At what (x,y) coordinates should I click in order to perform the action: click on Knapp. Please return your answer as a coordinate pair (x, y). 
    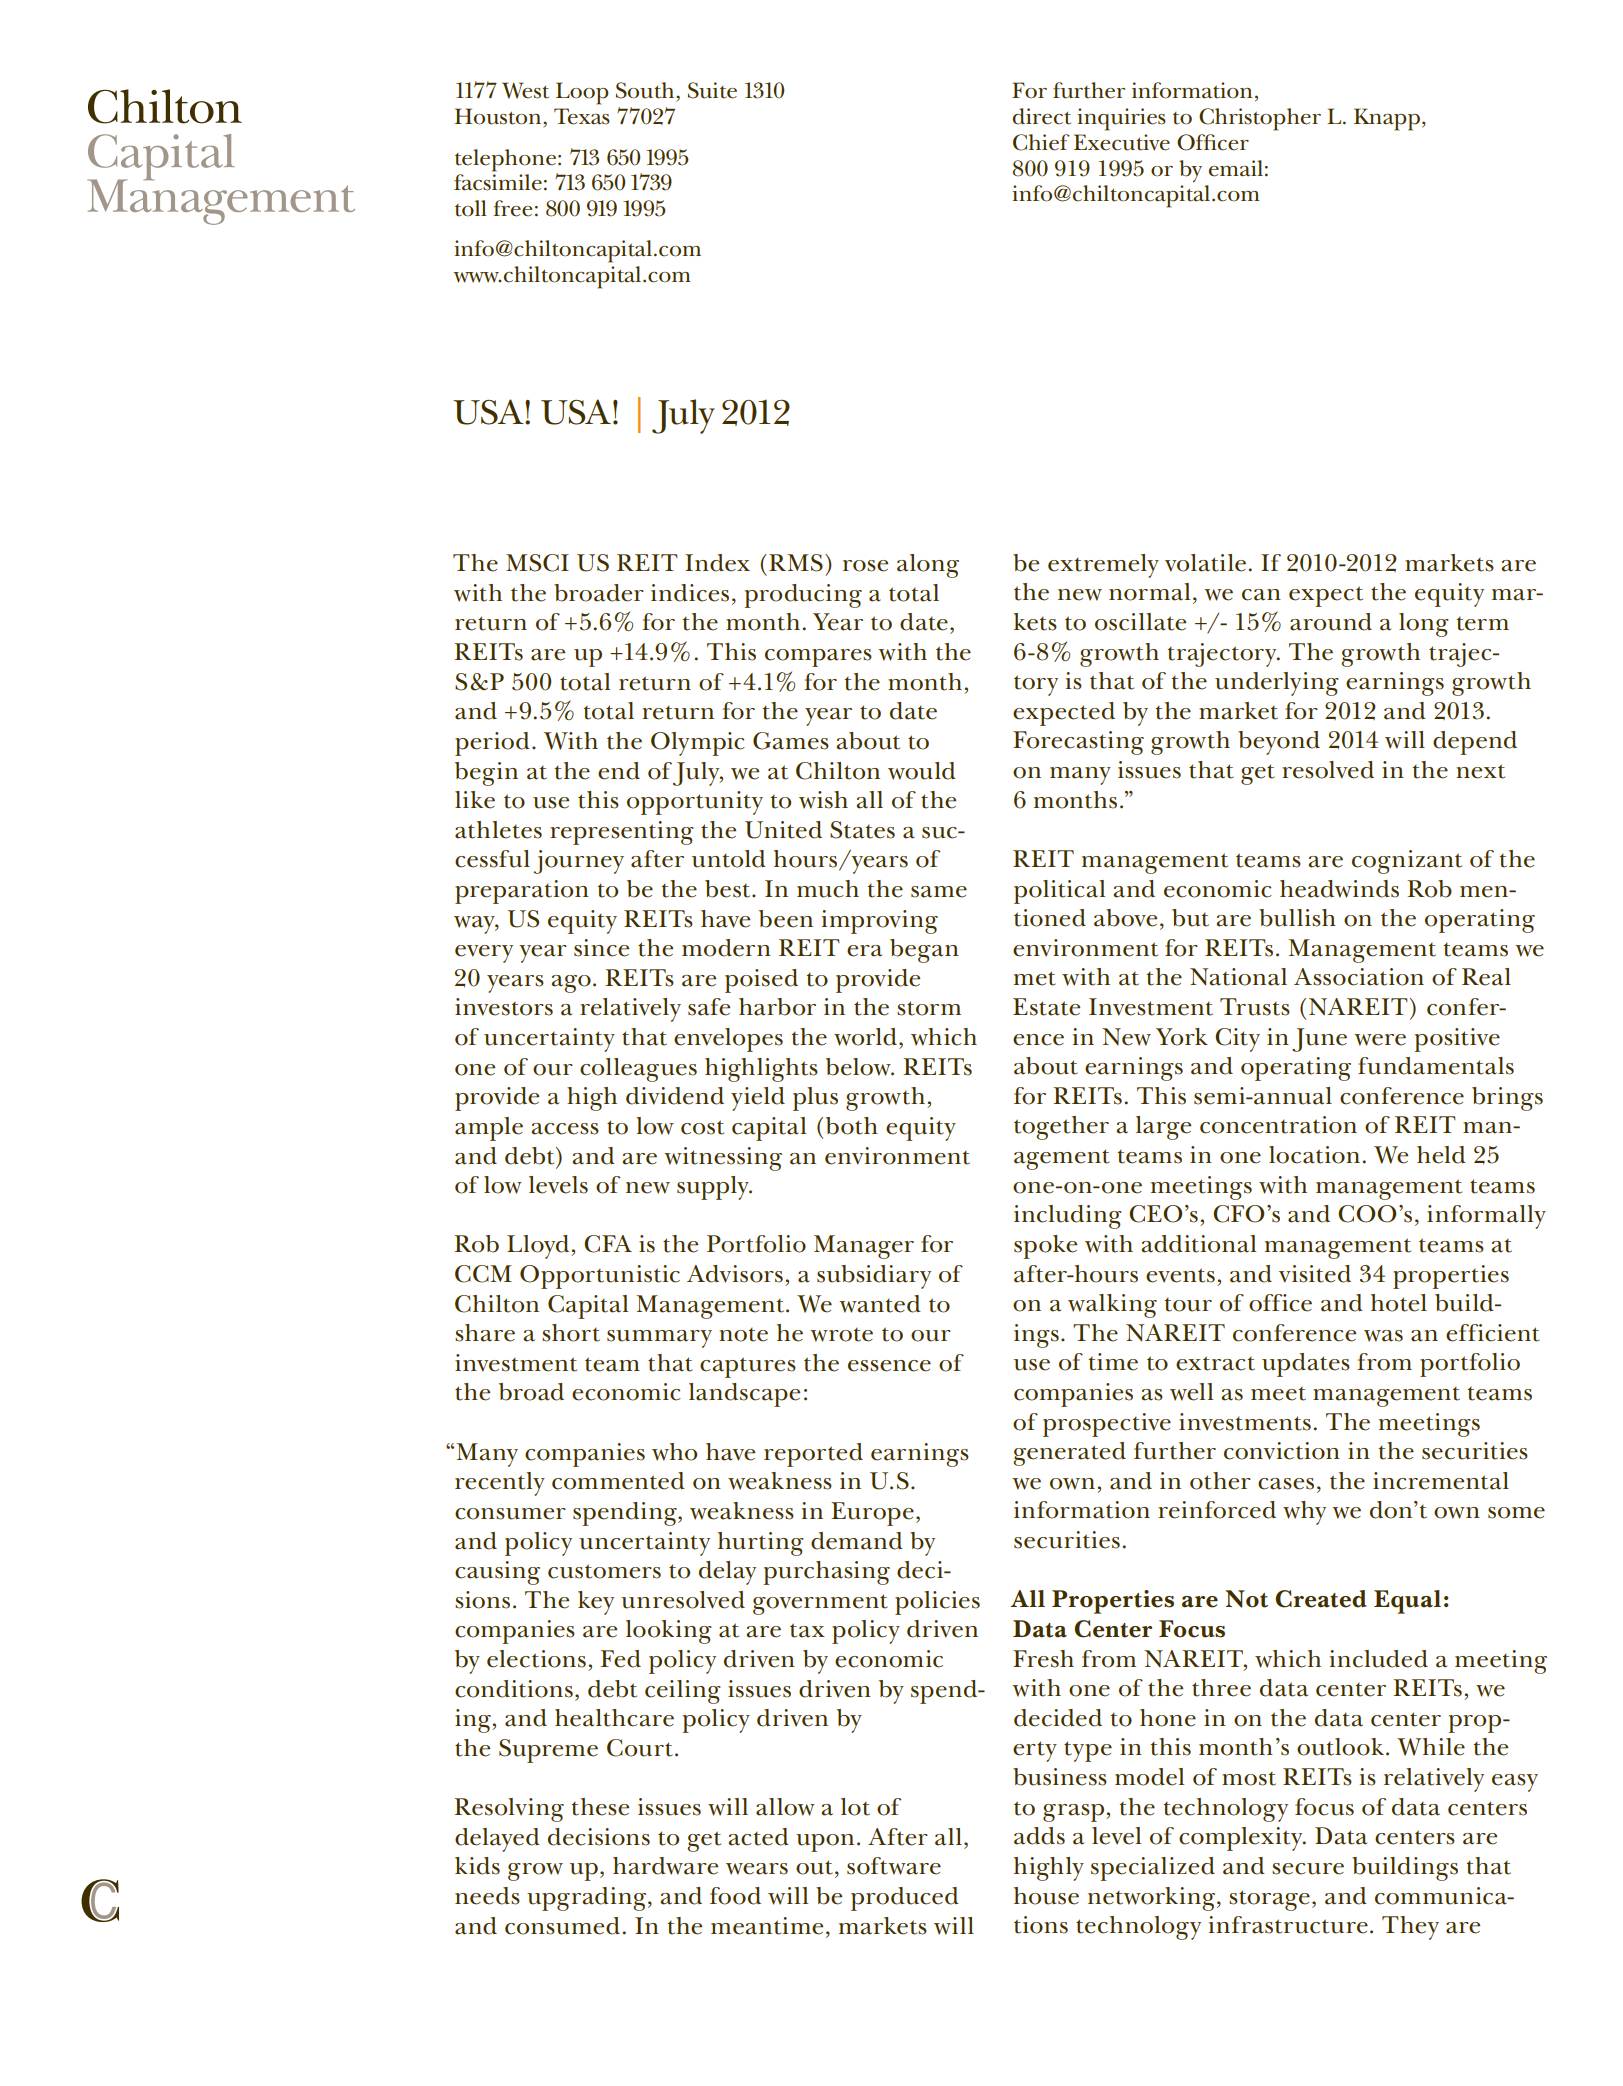
    Looking at the image, I should click on (1387, 119).
